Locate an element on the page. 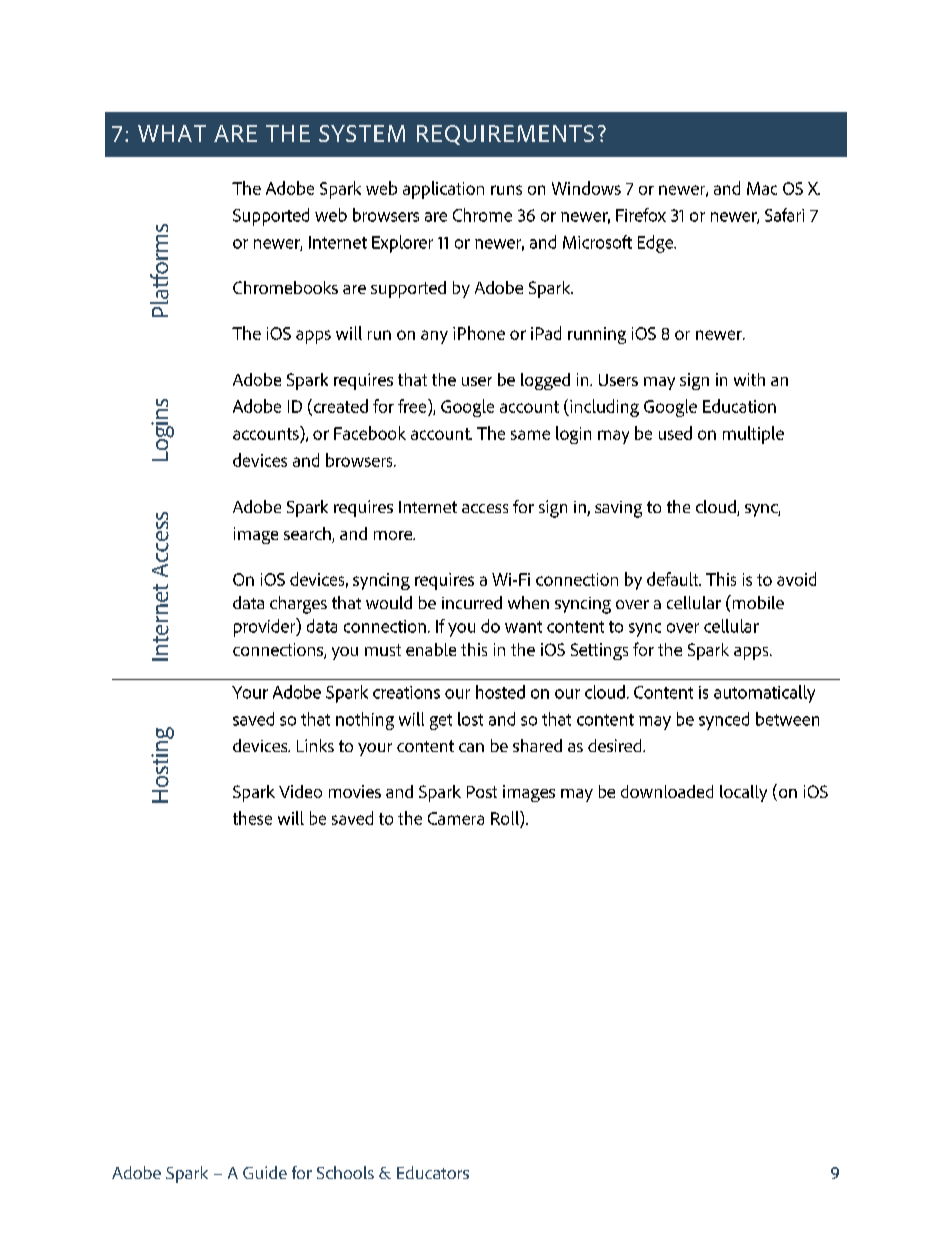 The image size is (952, 1233). Mac is located at coordinates (762, 188).
